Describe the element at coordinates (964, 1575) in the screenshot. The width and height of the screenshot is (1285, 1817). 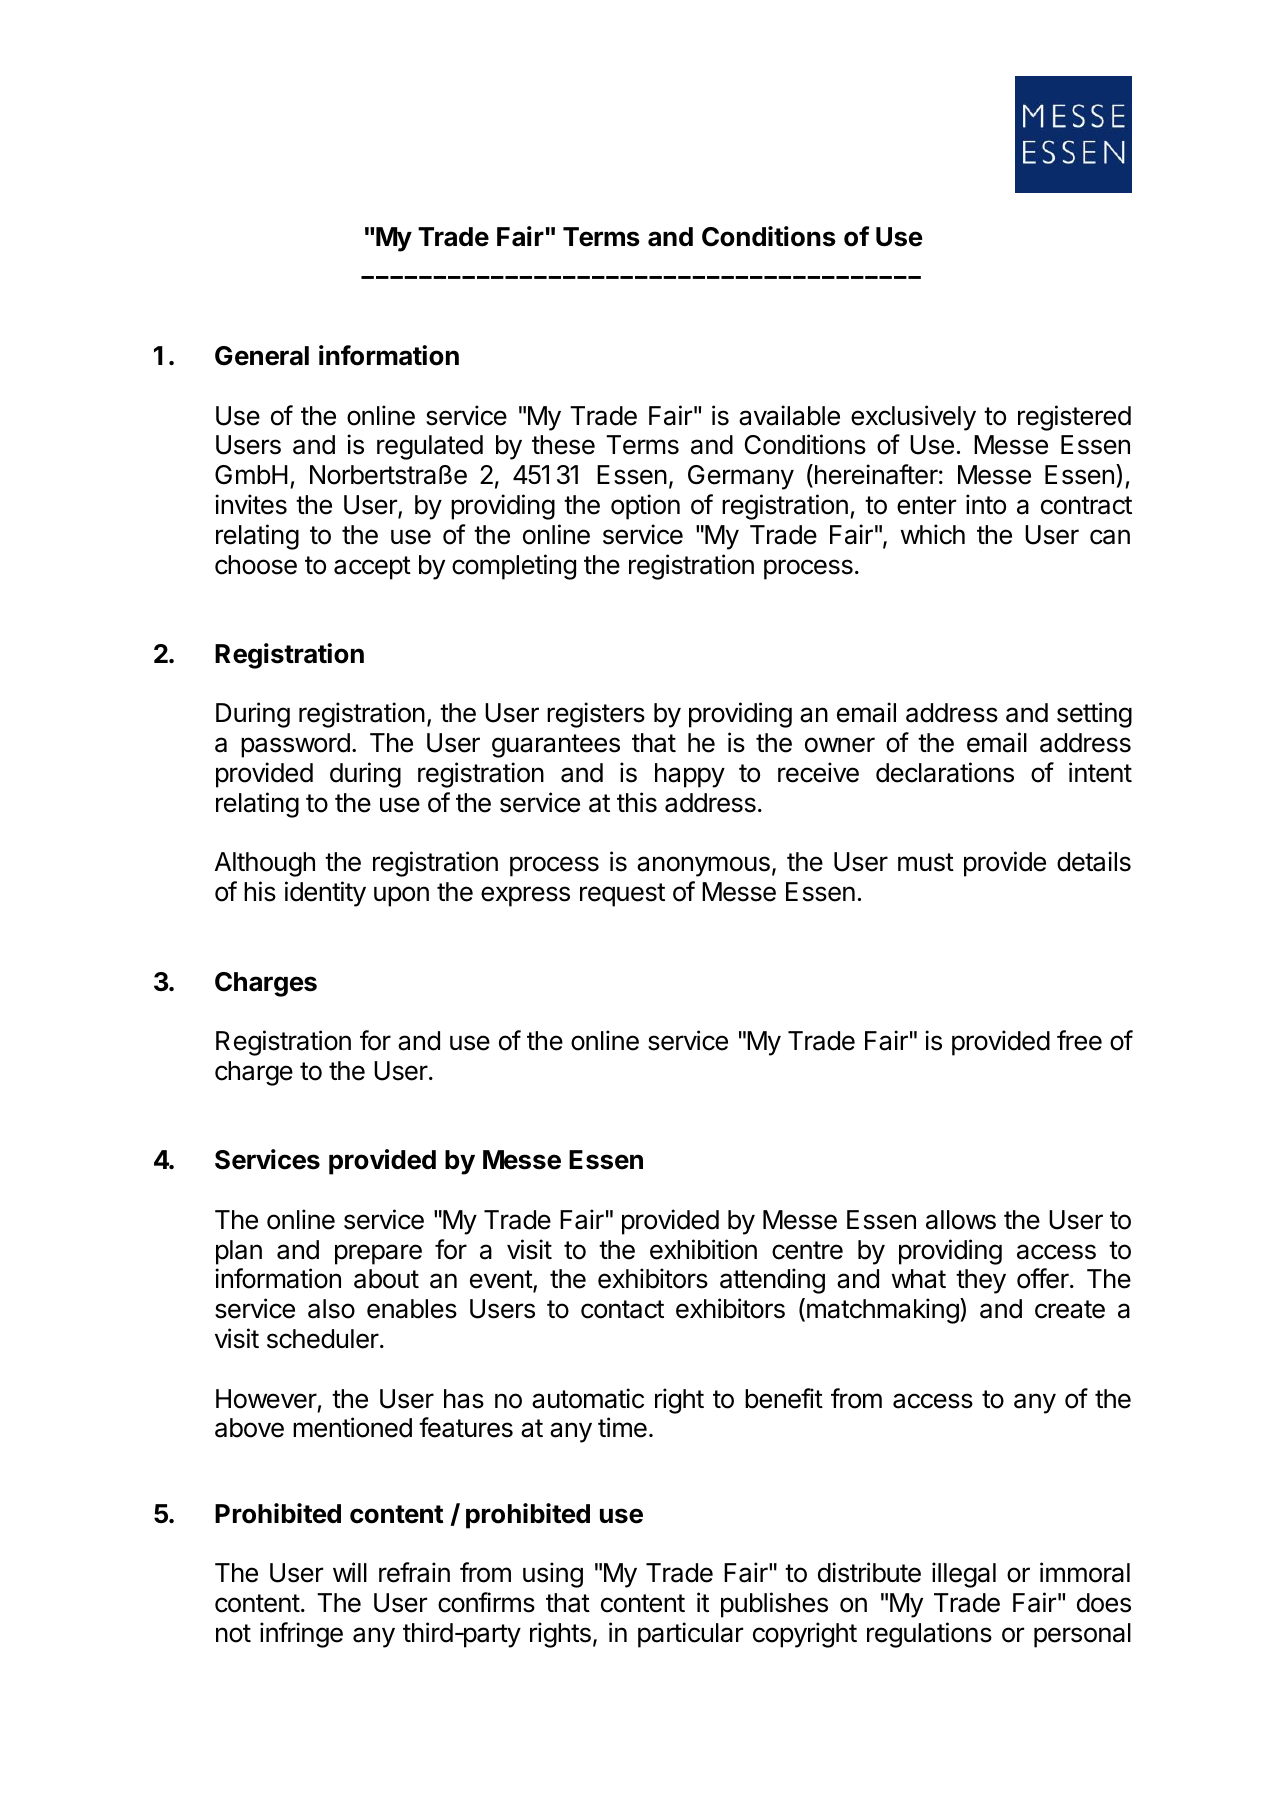
I see `illegal` at that location.
